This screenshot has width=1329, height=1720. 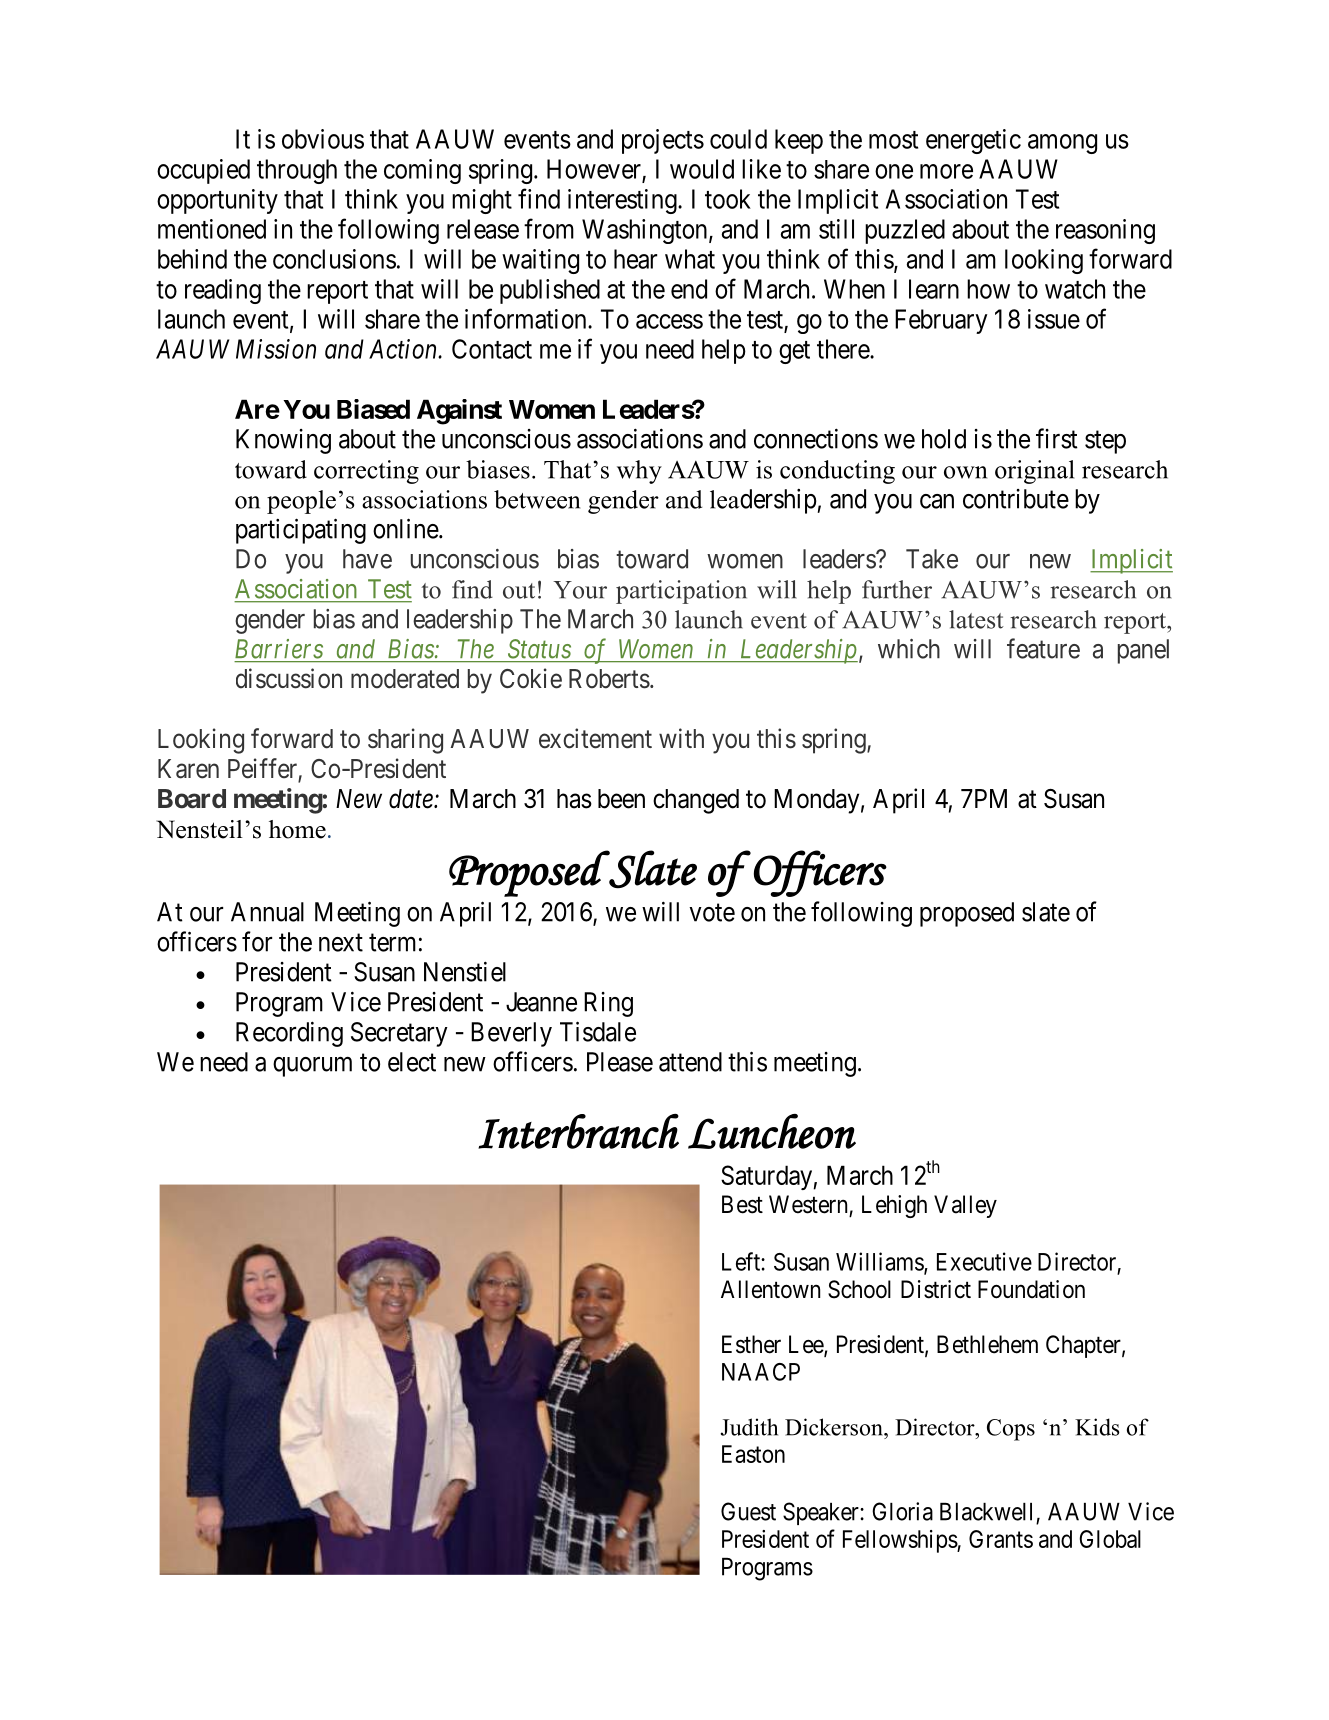 I want to click on changed, so click(x=696, y=801).
